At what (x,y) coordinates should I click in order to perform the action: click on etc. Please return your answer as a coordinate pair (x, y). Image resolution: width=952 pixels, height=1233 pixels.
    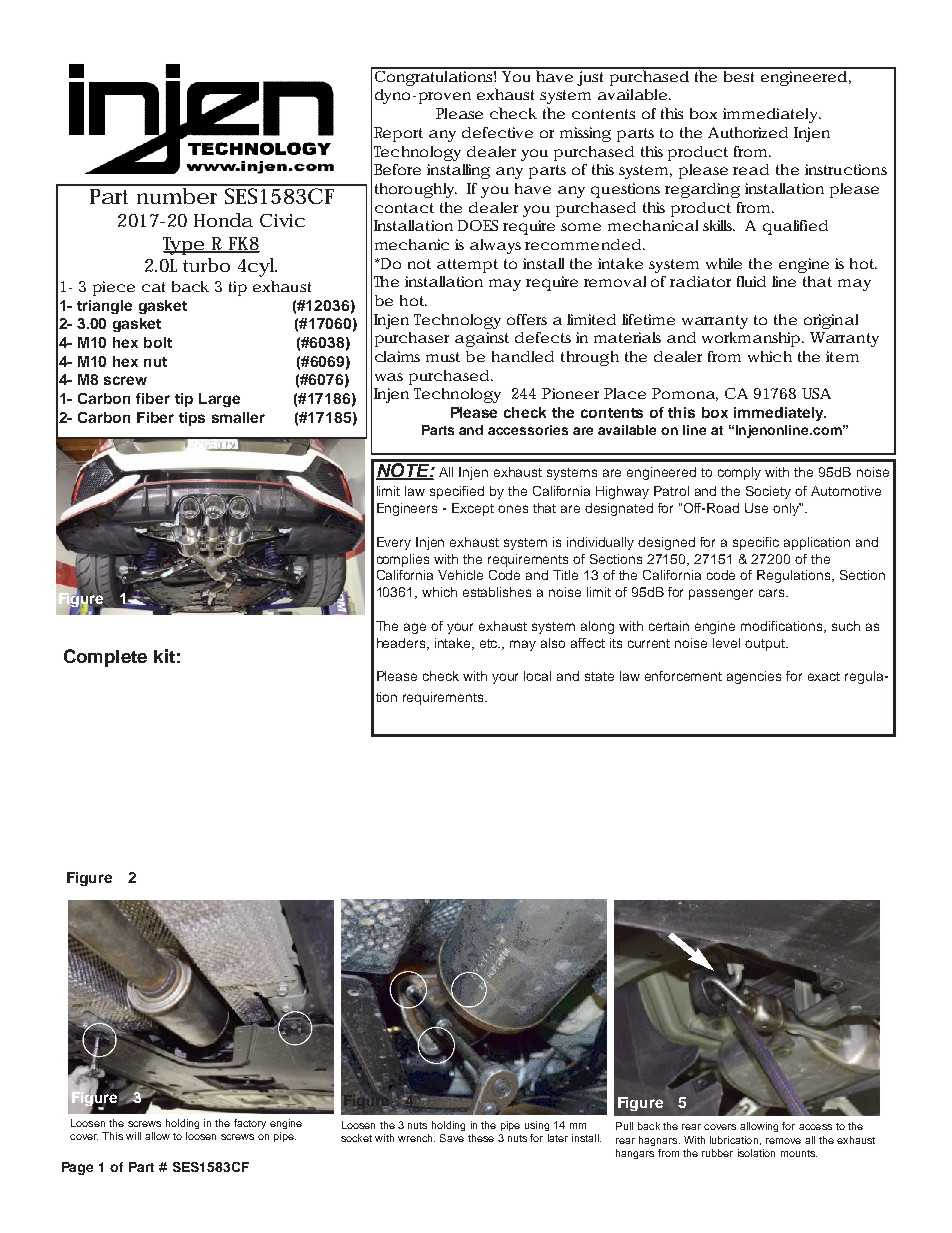
    Looking at the image, I should click on (490, 643).
